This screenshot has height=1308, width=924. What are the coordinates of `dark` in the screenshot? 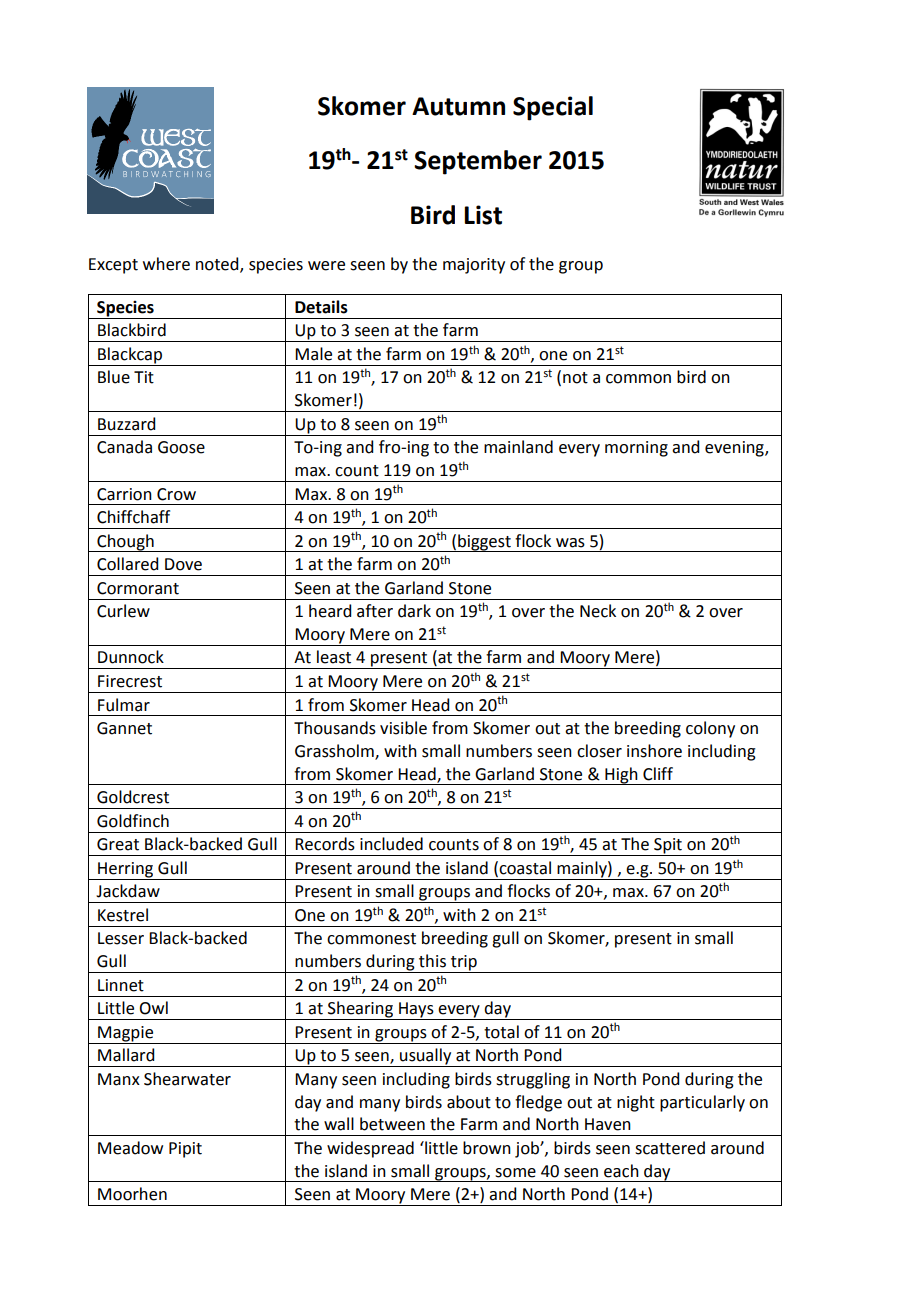 It's located at (414, 611).
